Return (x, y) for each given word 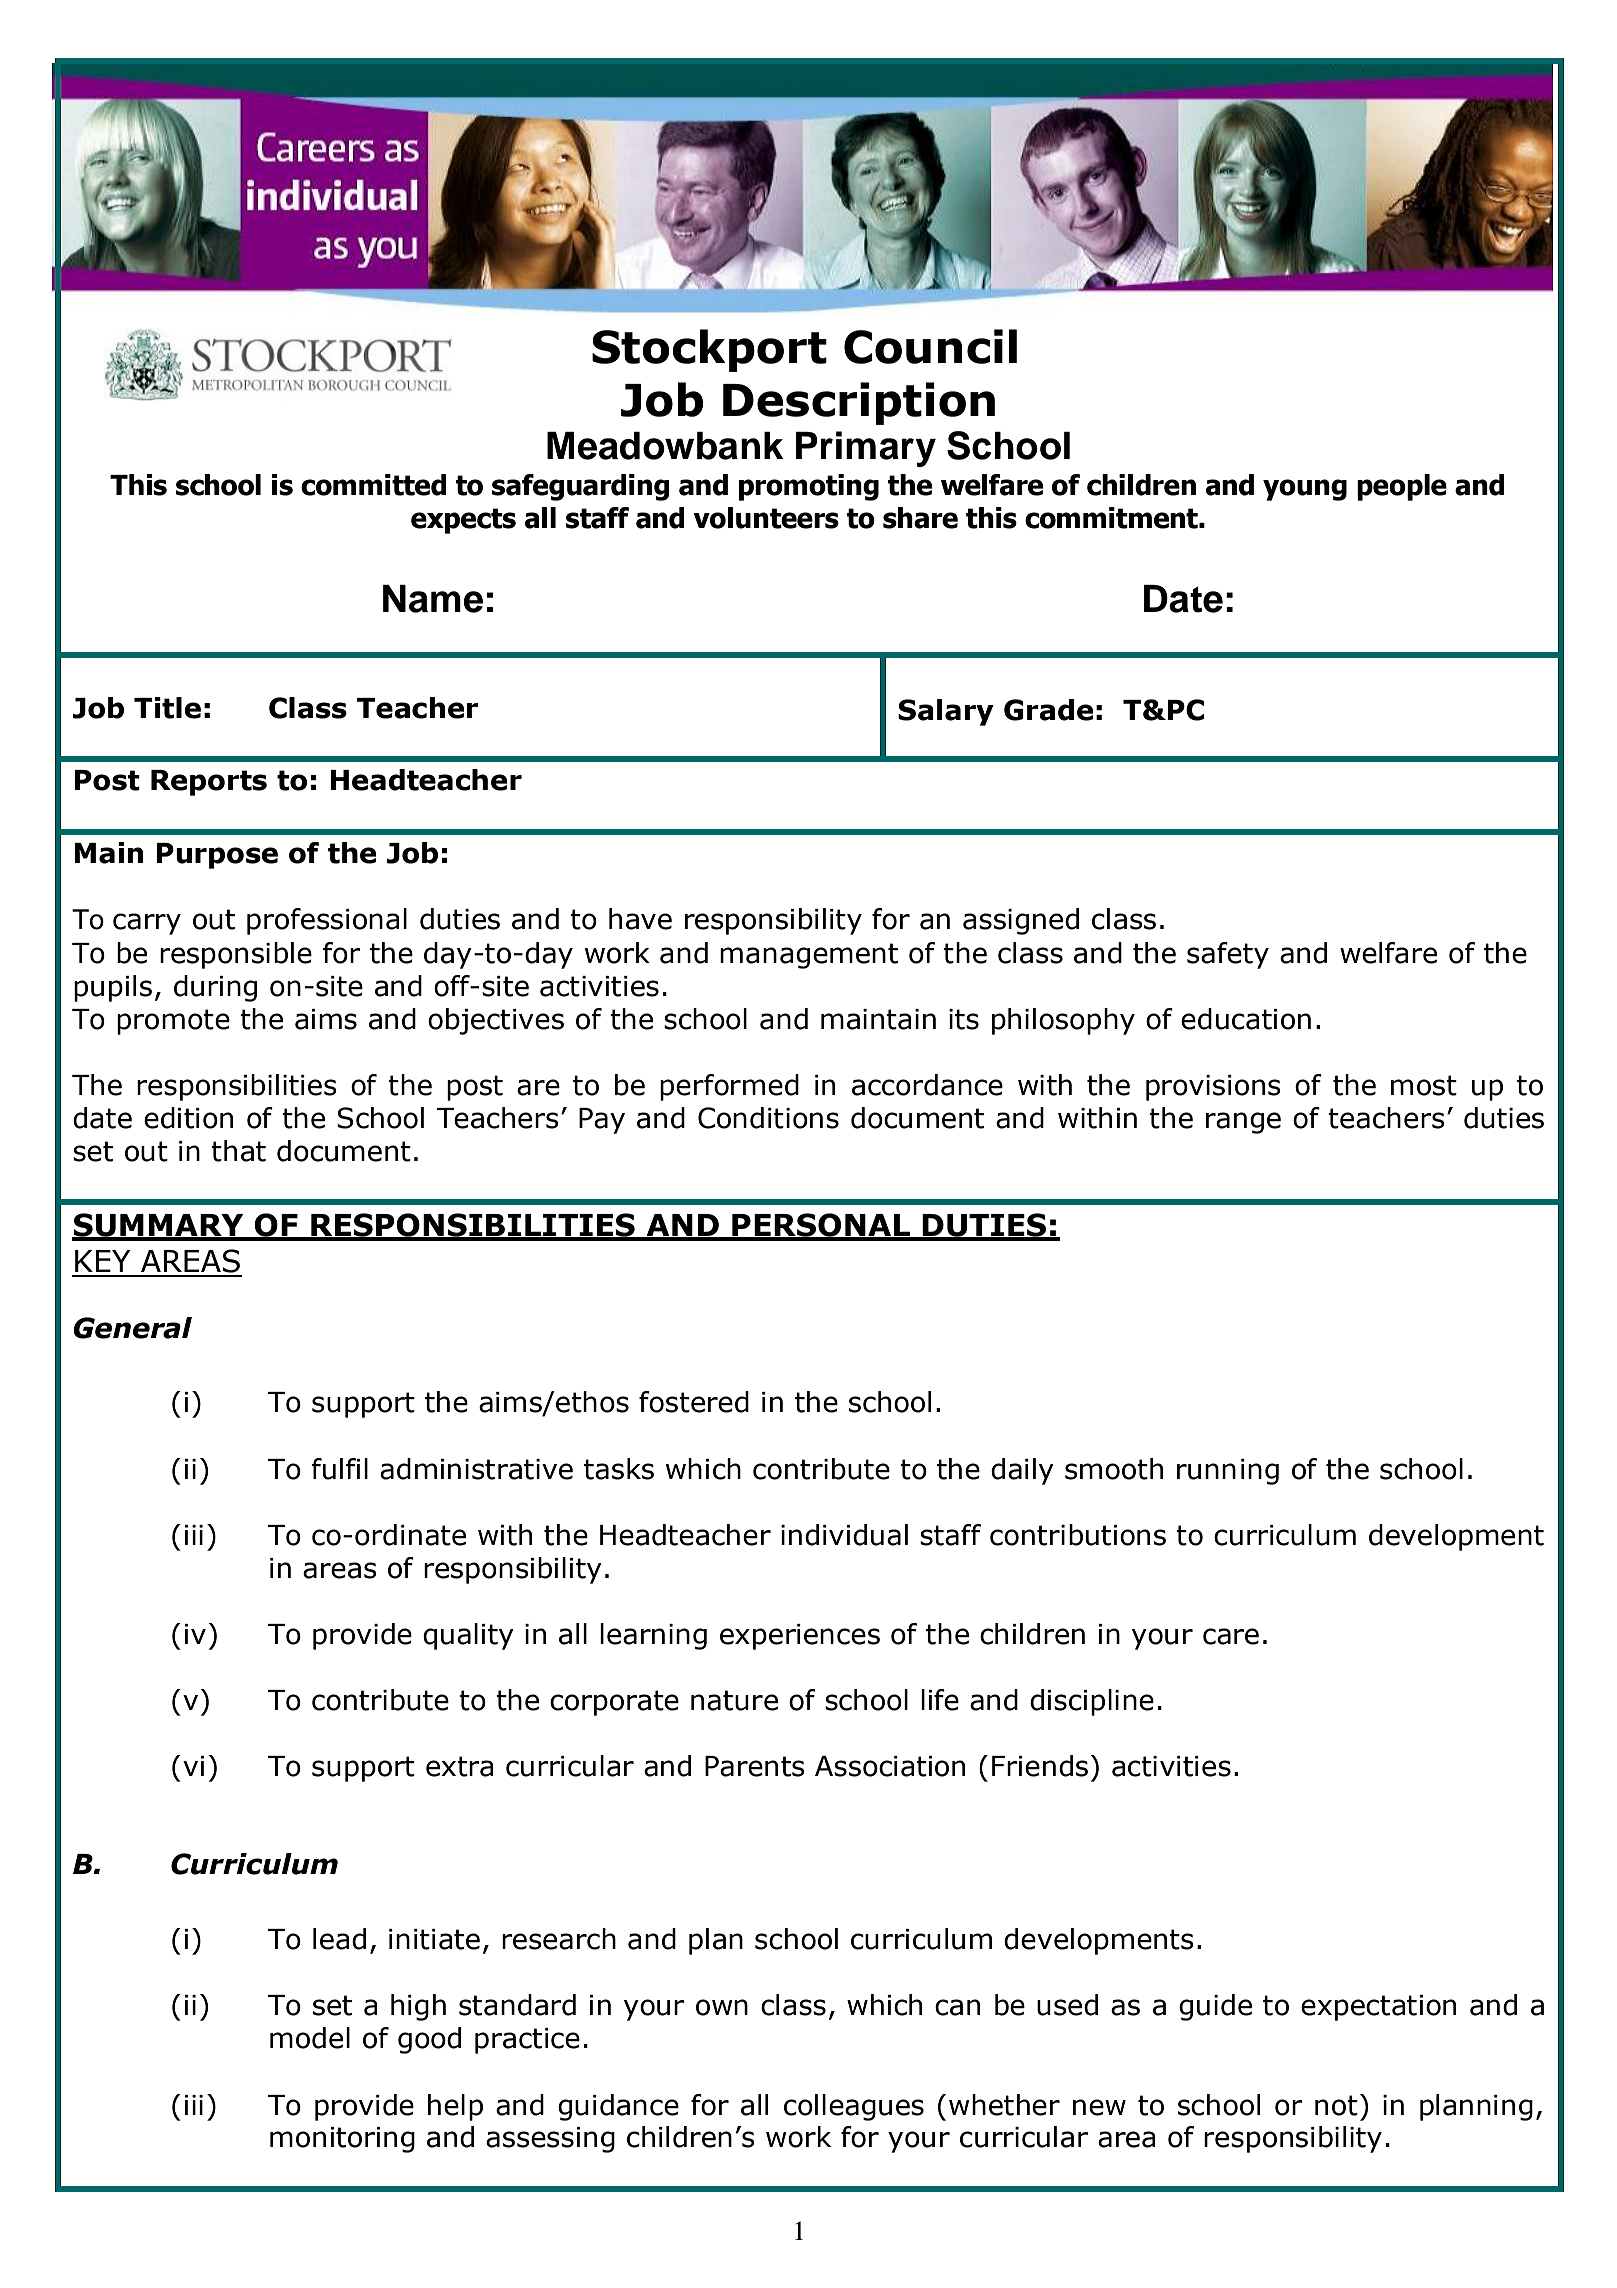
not (1336, 2105)
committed (374, 485)
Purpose (217, 856)
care (1231, 1636)
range (1243, 1123)
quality (468, 1636)
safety (1228, 955)
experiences (800, 1637)
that (238, 1151)
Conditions (768, 1118)
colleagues (854, 2107)
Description (859, 403)
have (640, 919)
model (310, 2038)
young (1305, 490)
